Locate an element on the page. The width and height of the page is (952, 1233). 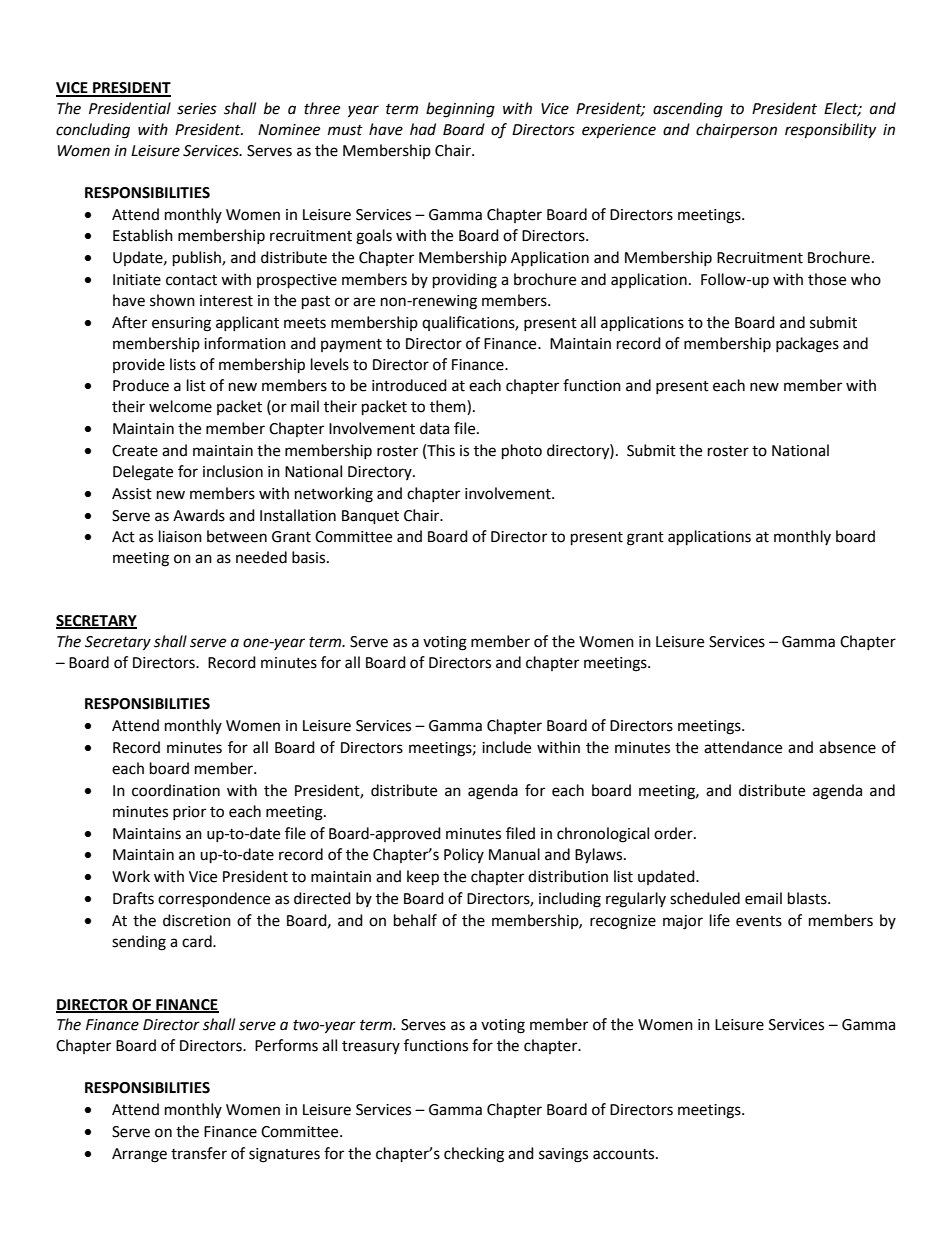
needed is located at coordinates (261, 557).
